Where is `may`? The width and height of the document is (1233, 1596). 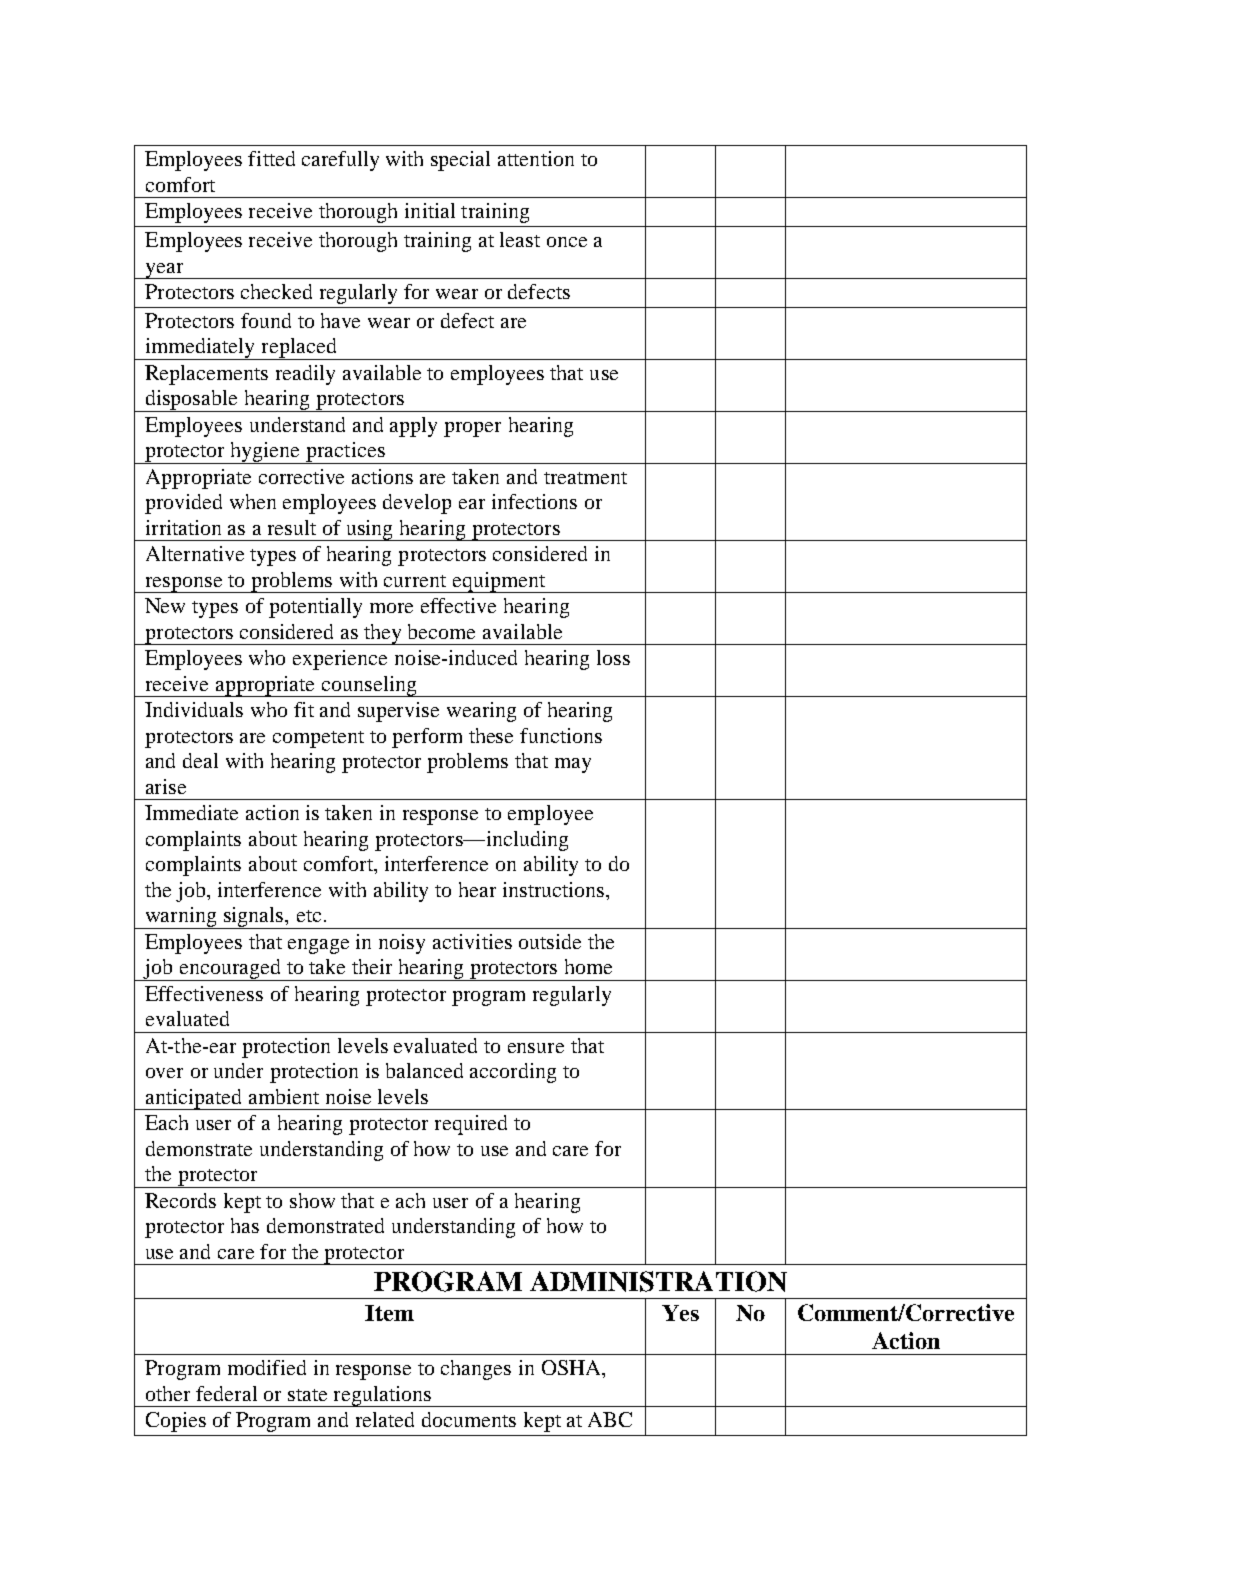
may is located at coordinates (573, 765).
